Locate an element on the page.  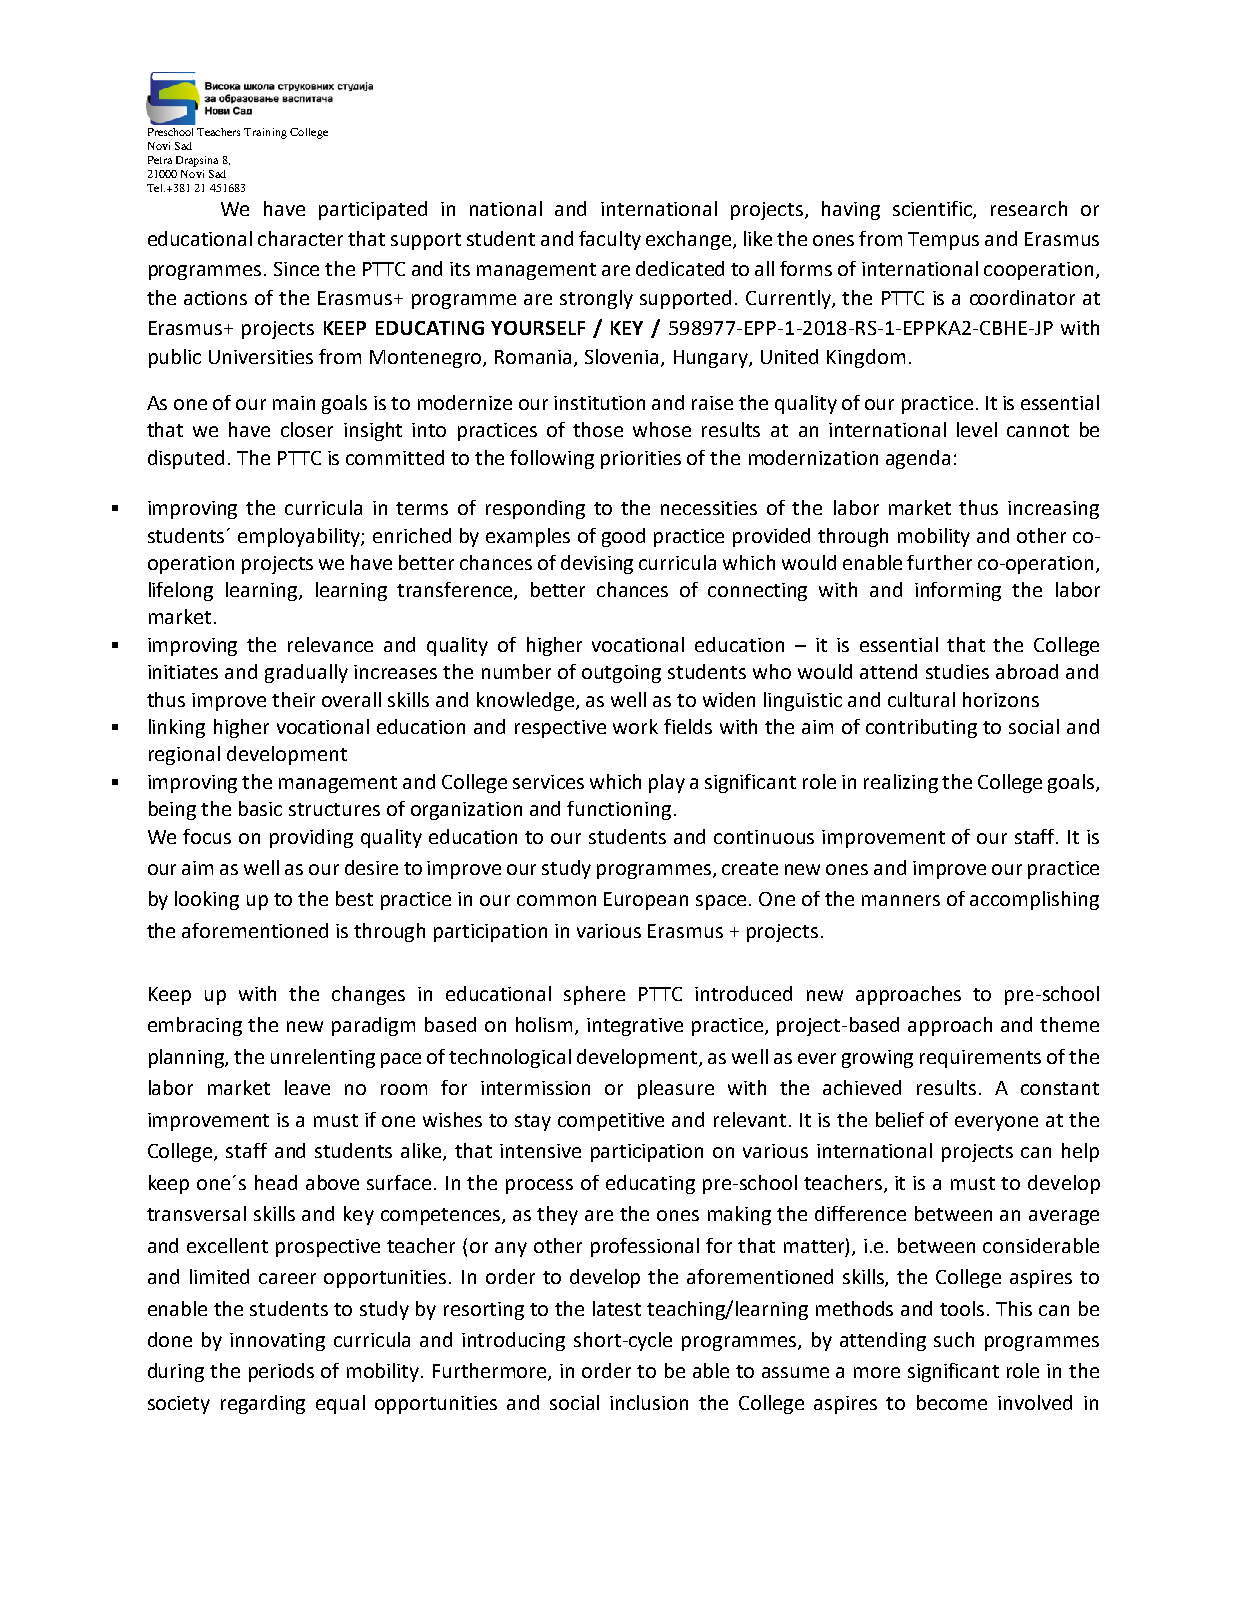
periods is located at coordinates (281, 1372).
